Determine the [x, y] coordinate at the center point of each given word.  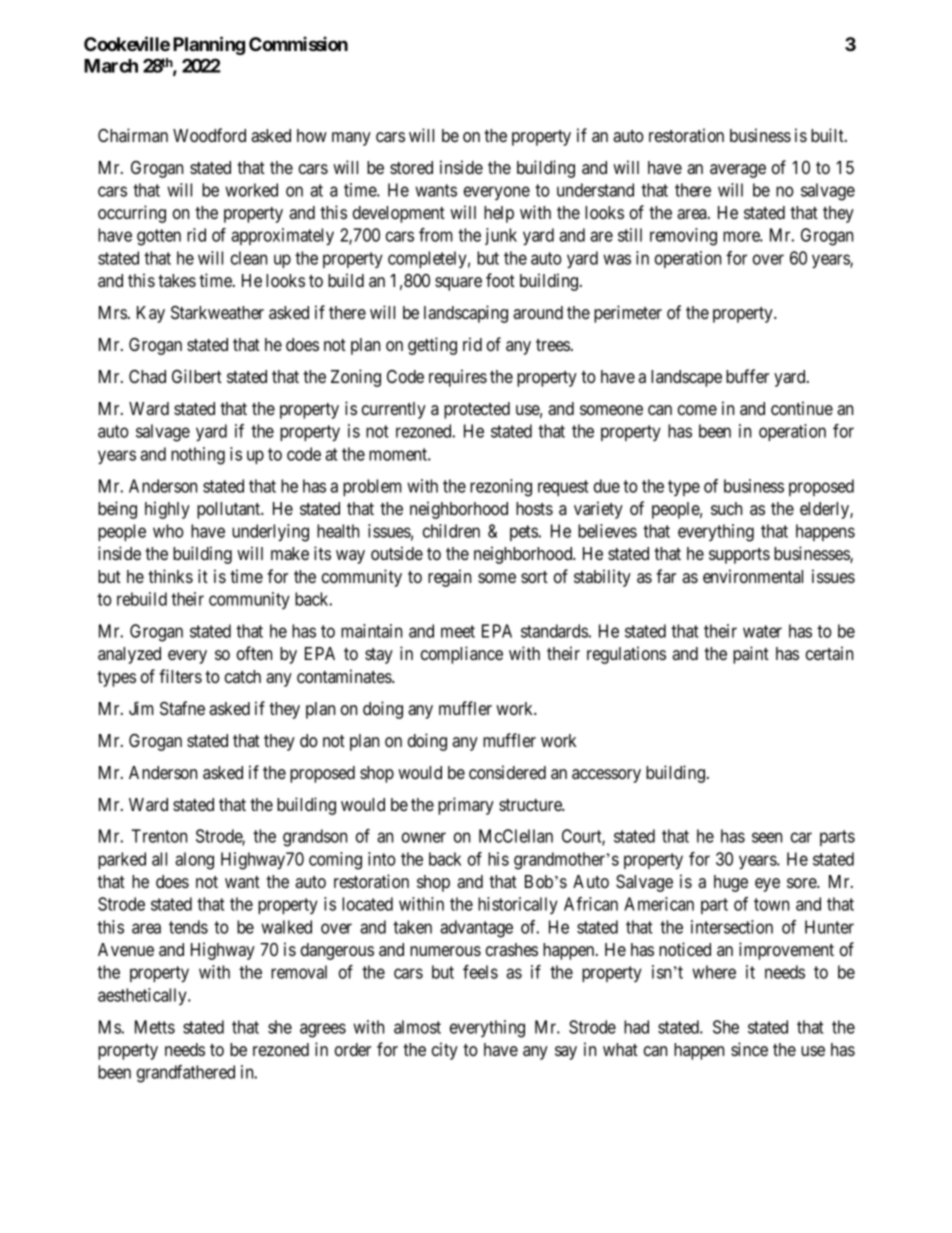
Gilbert [197, 376]
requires [458, 378]
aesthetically [143, 996]
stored [411, 167]
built [828, 135]
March [111, 66]
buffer [747, 376]
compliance [462, 655]
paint [751, 655]
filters [180, 676]
